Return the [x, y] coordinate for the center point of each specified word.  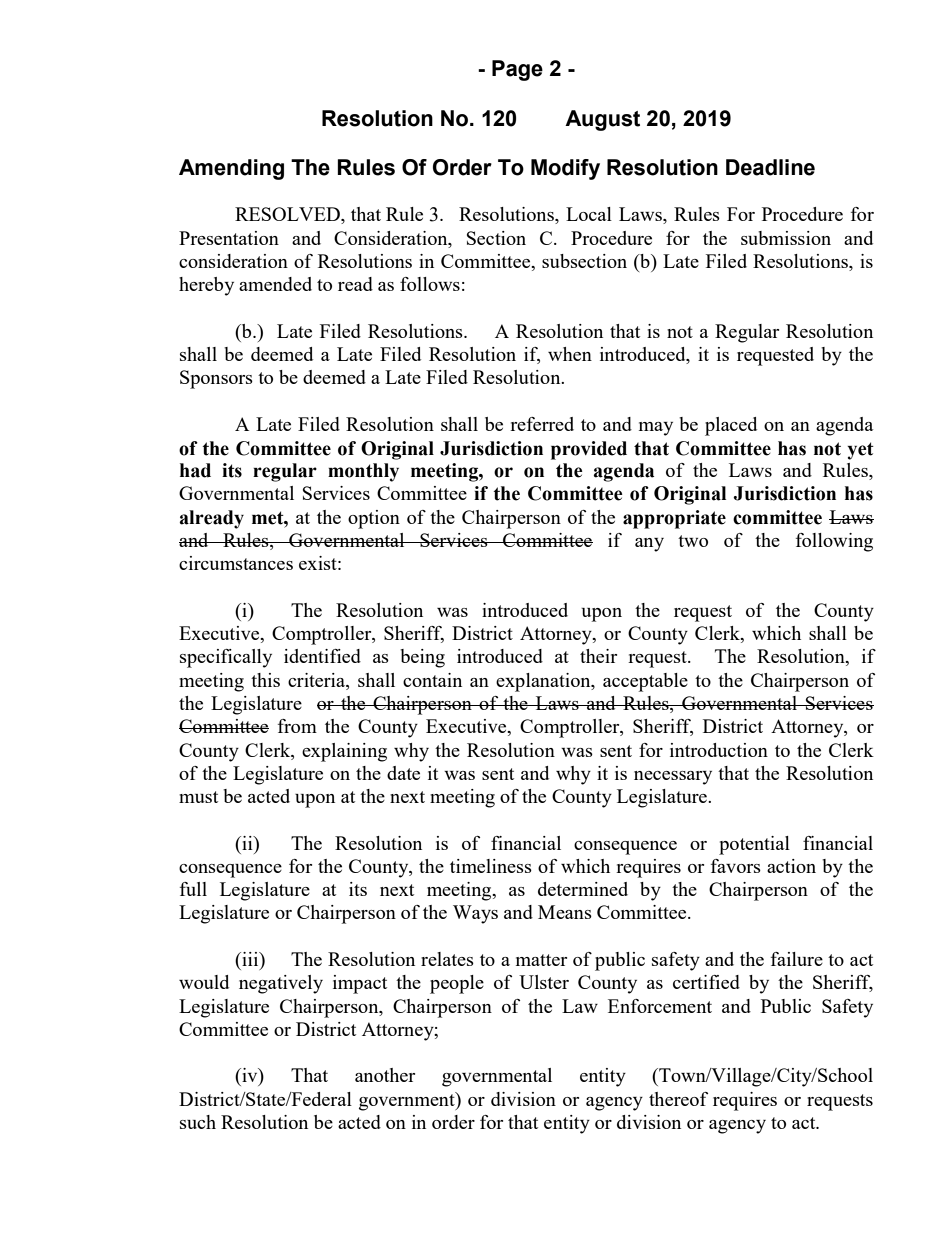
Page [517, 70]
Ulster [544, 982]
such [198, 1122]
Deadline [770, 167]
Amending [231, 169]
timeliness [491, 866]
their [598, 656]
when [570, 354]
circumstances [236, 563]
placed [731, 426]
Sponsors [216, 379]
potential [754, 845]
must [198, 797]
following [834, 542]
